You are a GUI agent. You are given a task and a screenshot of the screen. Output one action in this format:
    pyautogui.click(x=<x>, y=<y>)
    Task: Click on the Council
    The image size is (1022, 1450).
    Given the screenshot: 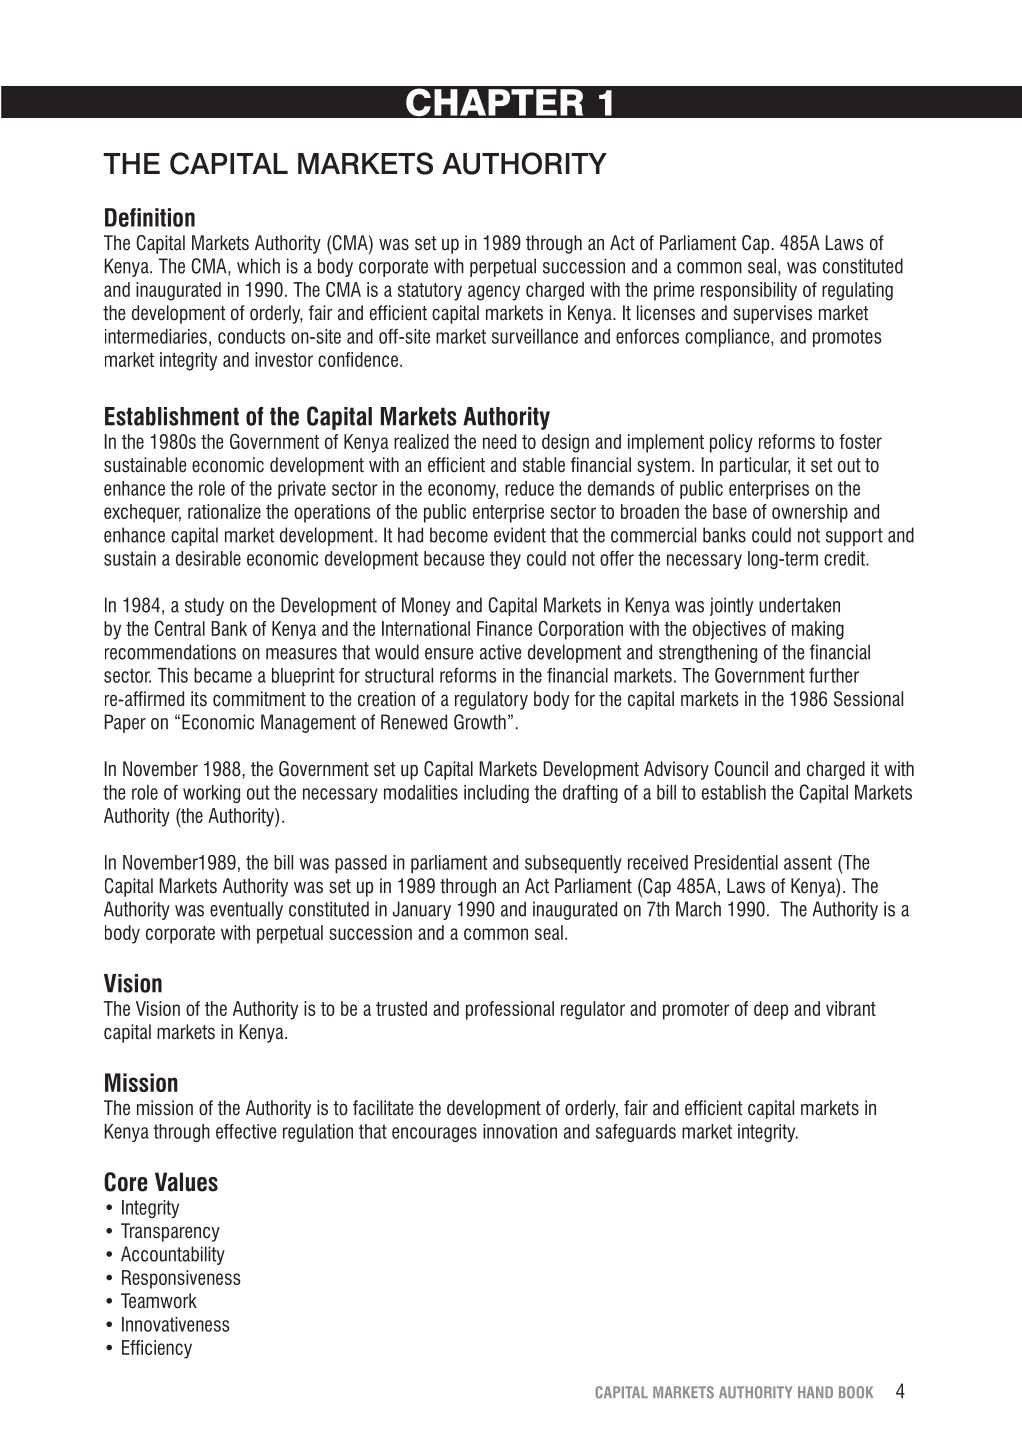 What is the action you would take?
    pyautogui.click(x=741, y=769)
